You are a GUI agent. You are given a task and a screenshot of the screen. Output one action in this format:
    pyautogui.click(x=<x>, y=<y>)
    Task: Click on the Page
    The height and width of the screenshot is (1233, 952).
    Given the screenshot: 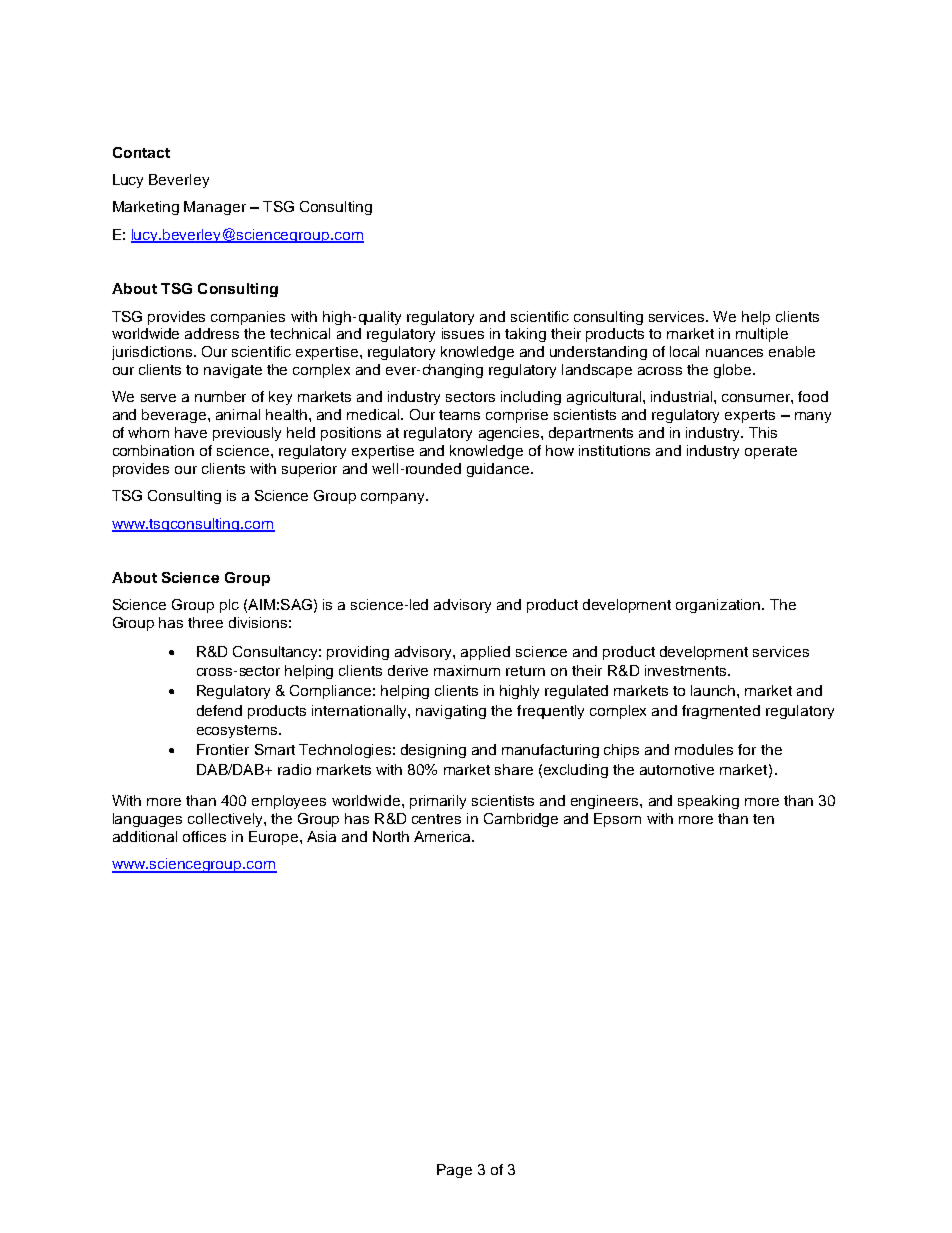 What is the action you would take?
    pyautogui.click(x=454, y=1171)
